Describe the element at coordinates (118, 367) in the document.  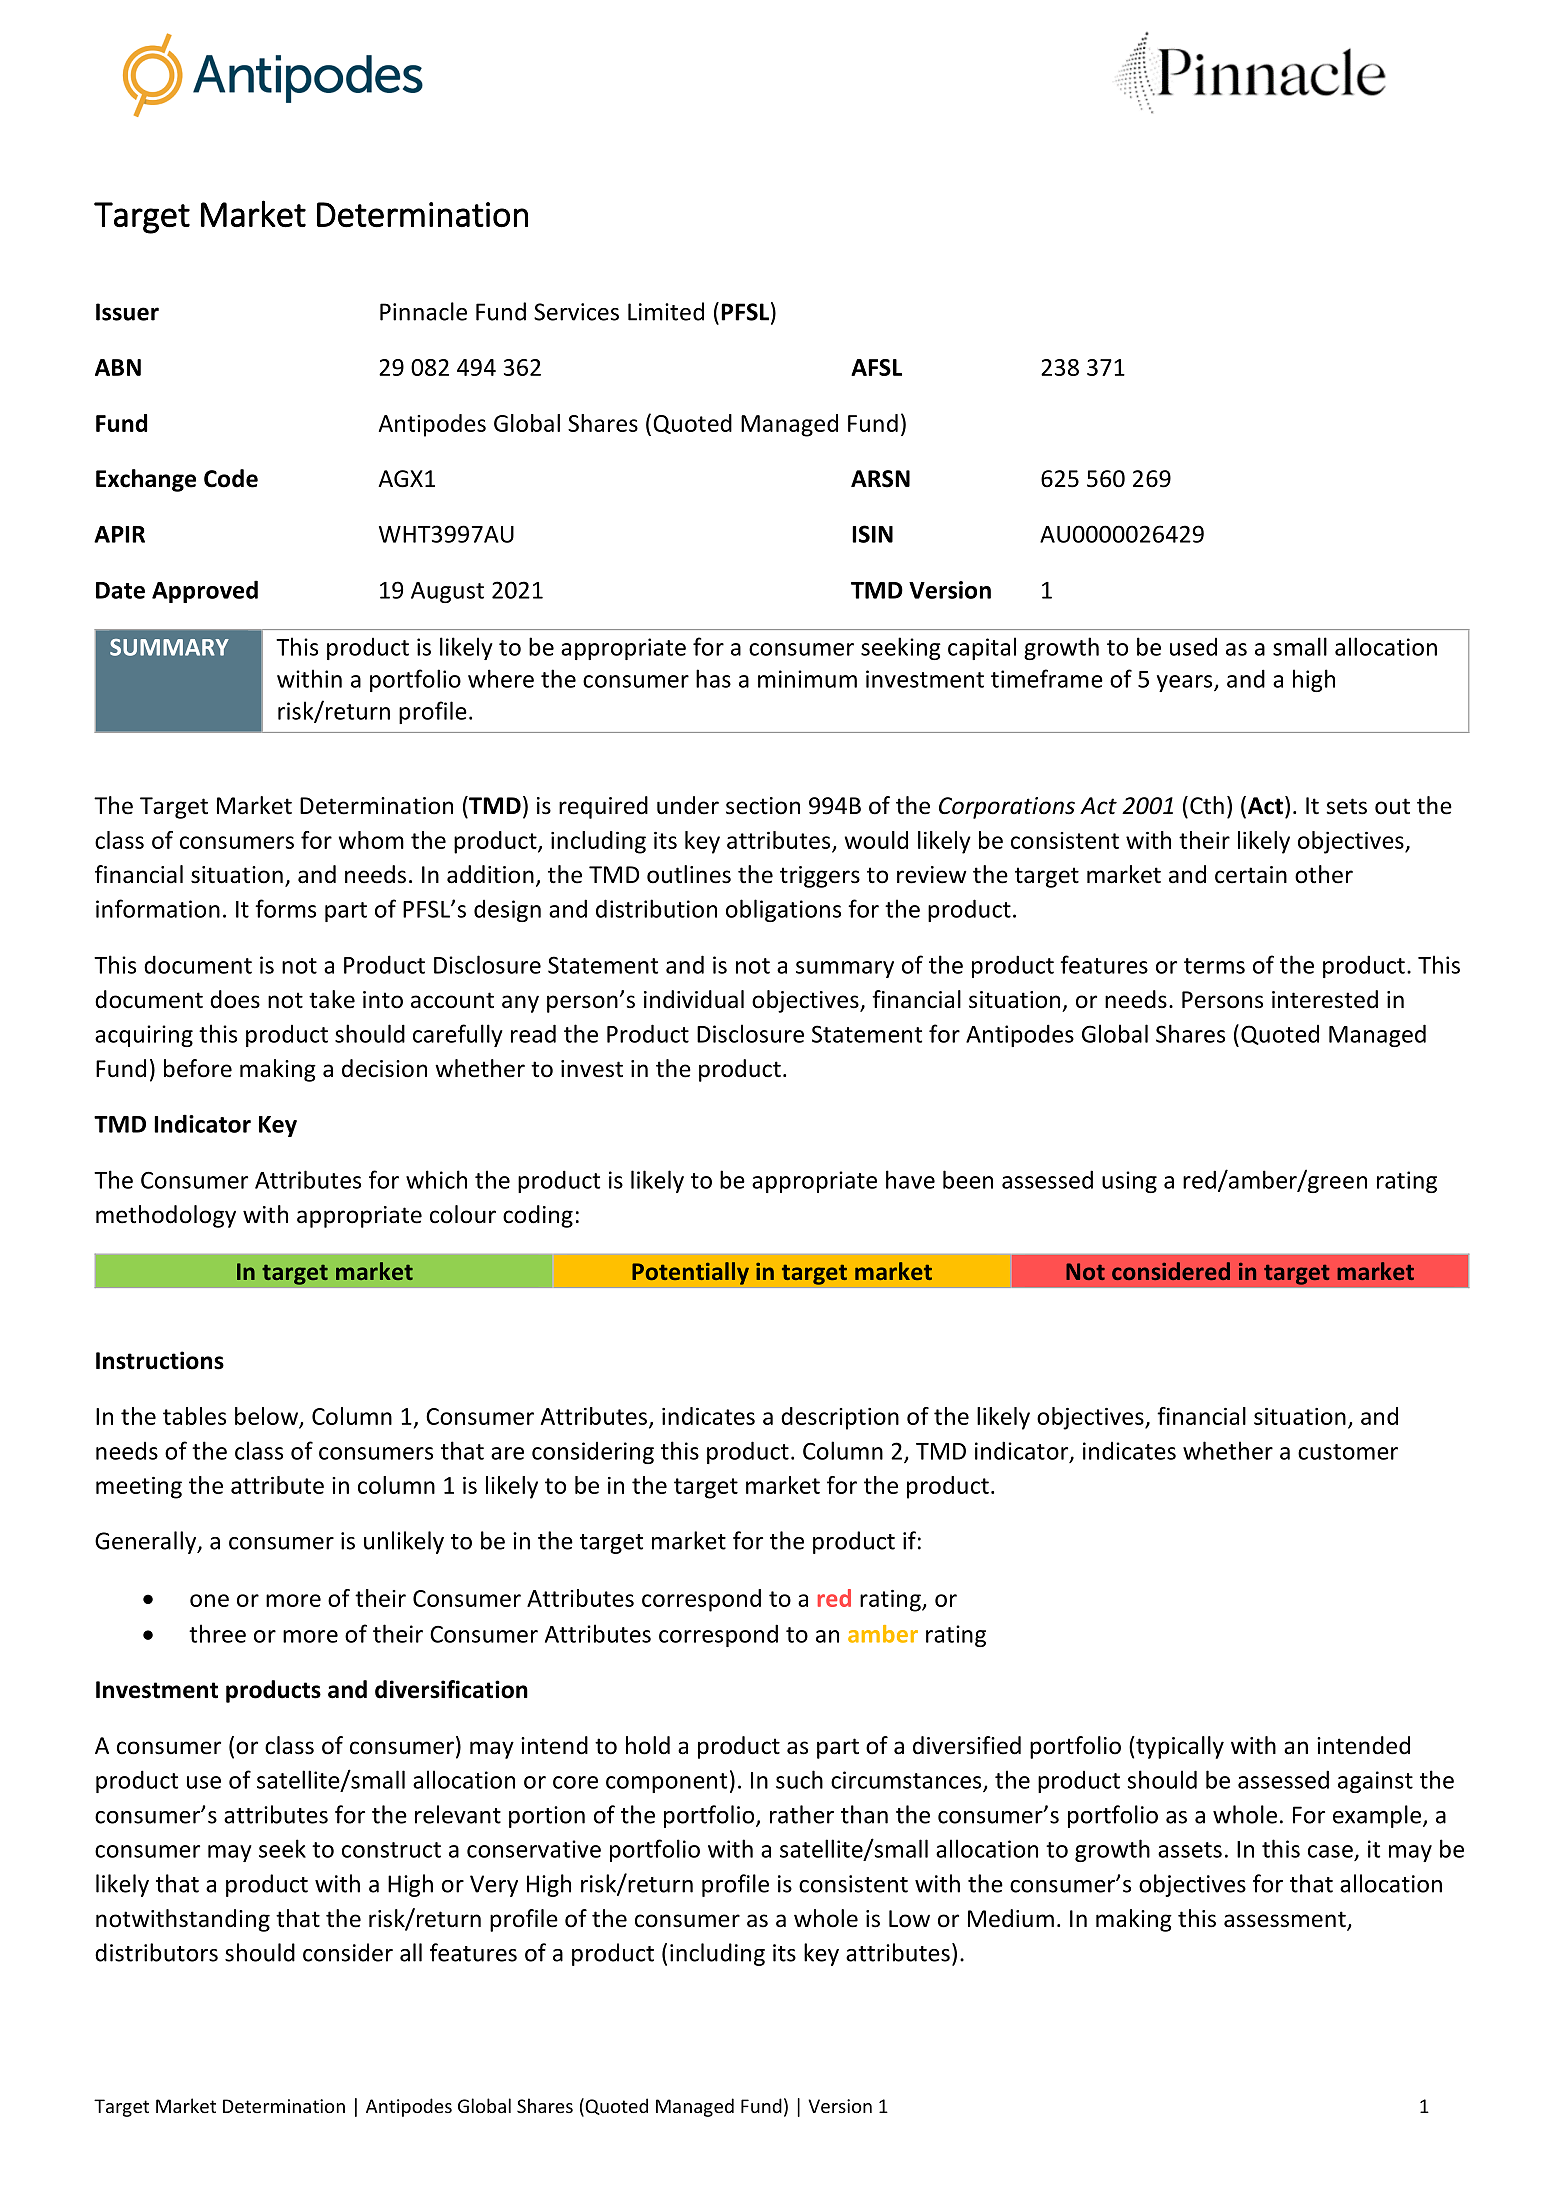
I see `ABN` at that location.
